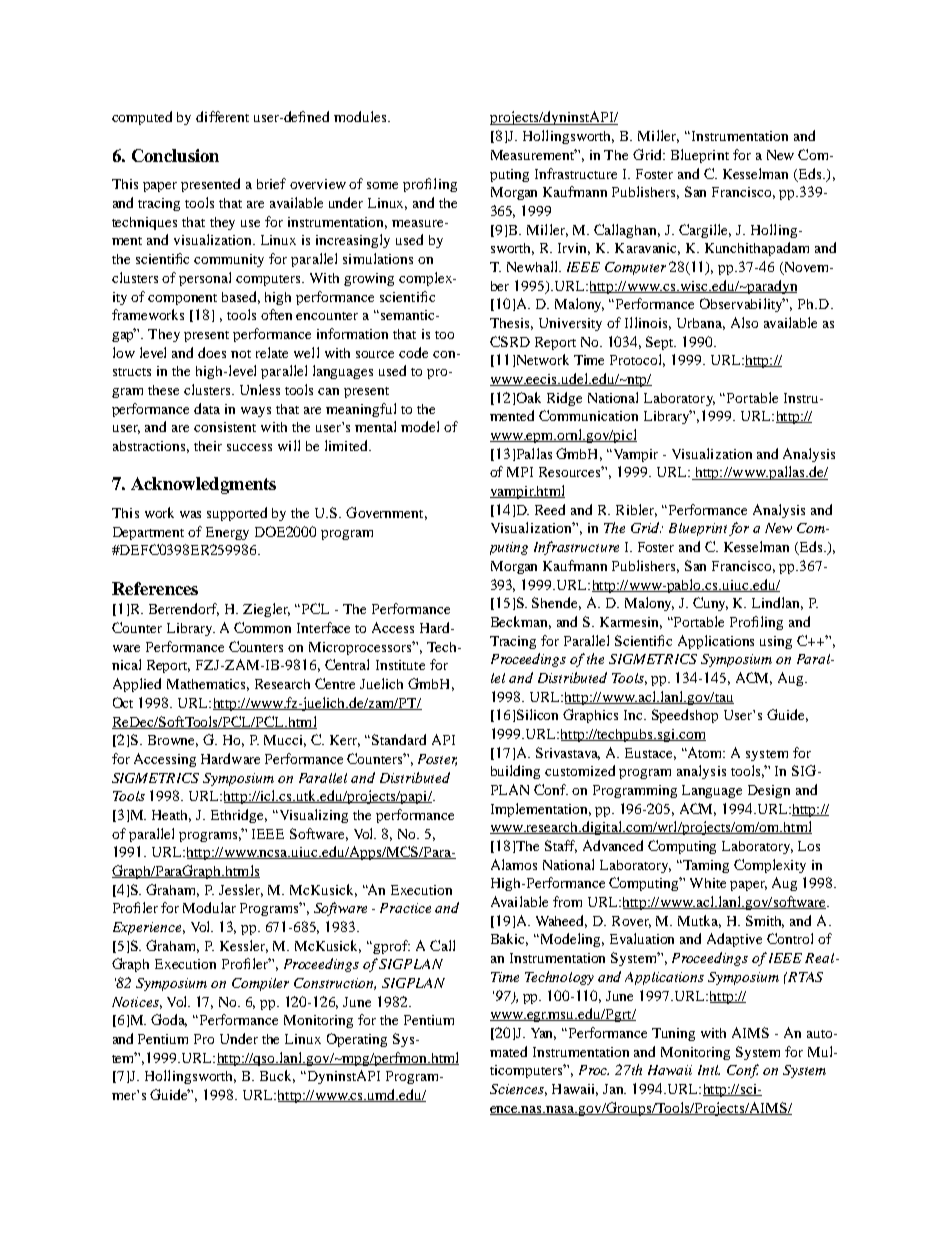  What do you see at coordinates (543, 1034) in the image?
I see `Yan` at bounding box center [543, 1034].
